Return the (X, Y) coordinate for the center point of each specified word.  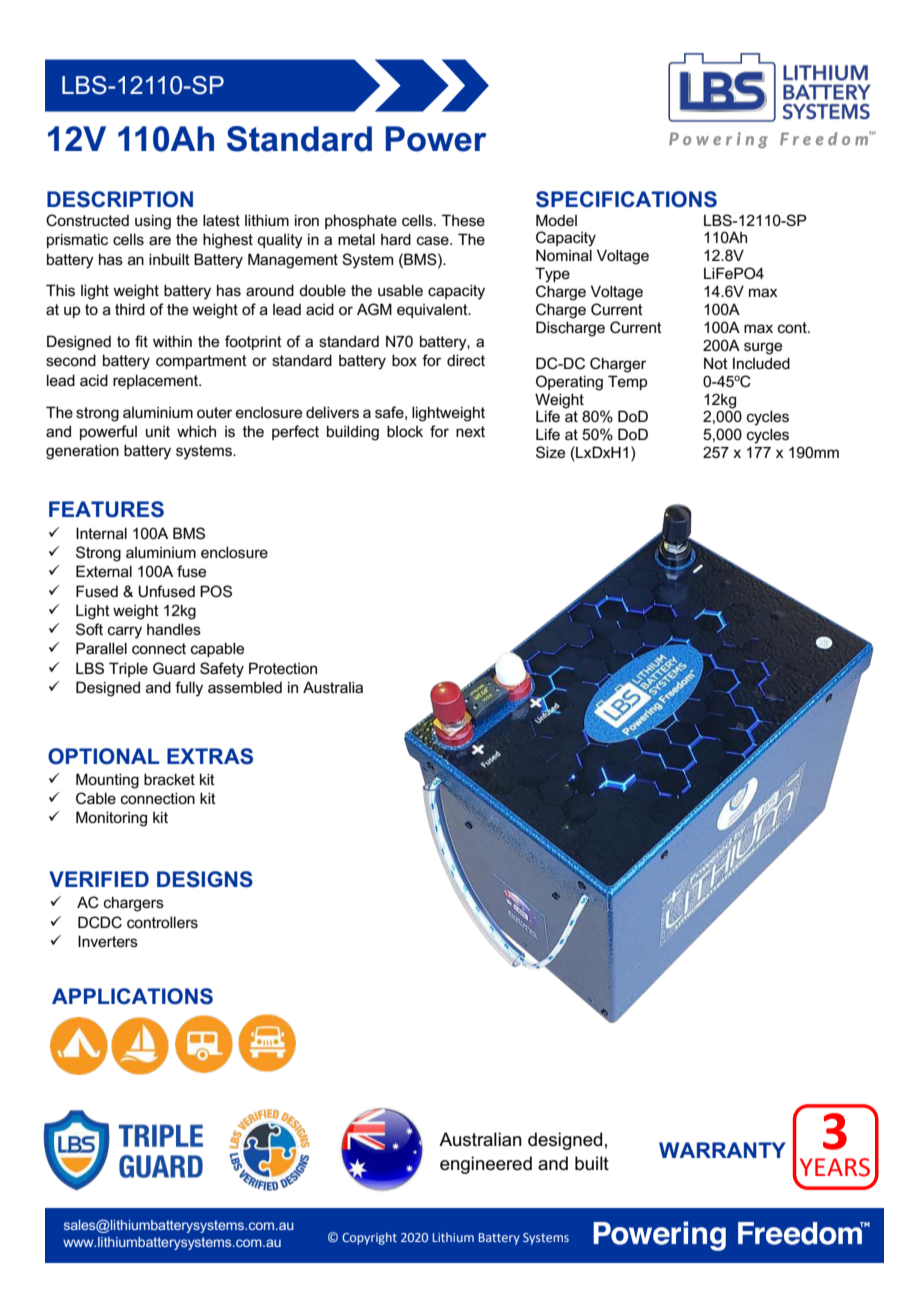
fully (189, 689)
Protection (283, 668)
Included (761, 363)
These (463, 220)
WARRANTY (722, 1150)
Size (550, 452)
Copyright (369, 1238)
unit (158, 431)
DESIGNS (205, 879)
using (153, 222)
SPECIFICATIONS (626, 199)
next (470, 431)
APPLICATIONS (132, 996)
